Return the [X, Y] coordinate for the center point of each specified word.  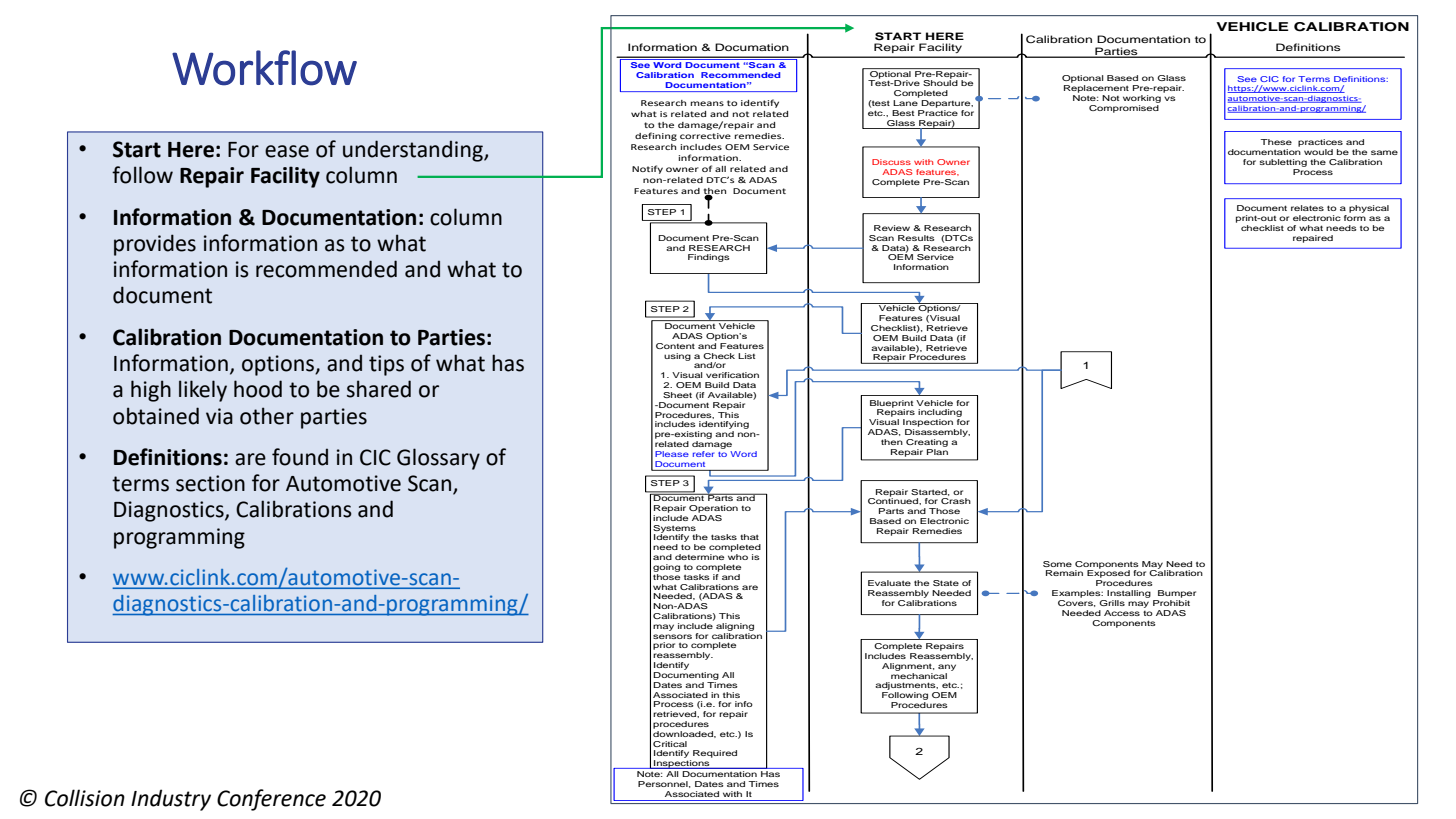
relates [1307, 208]
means [707, 103]
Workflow [264, 68]
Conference [271, 800]
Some [1057, 564]
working [1142, 99]
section [210, 483]
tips [386, 365]
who [738, 557]
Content [675, 346]
